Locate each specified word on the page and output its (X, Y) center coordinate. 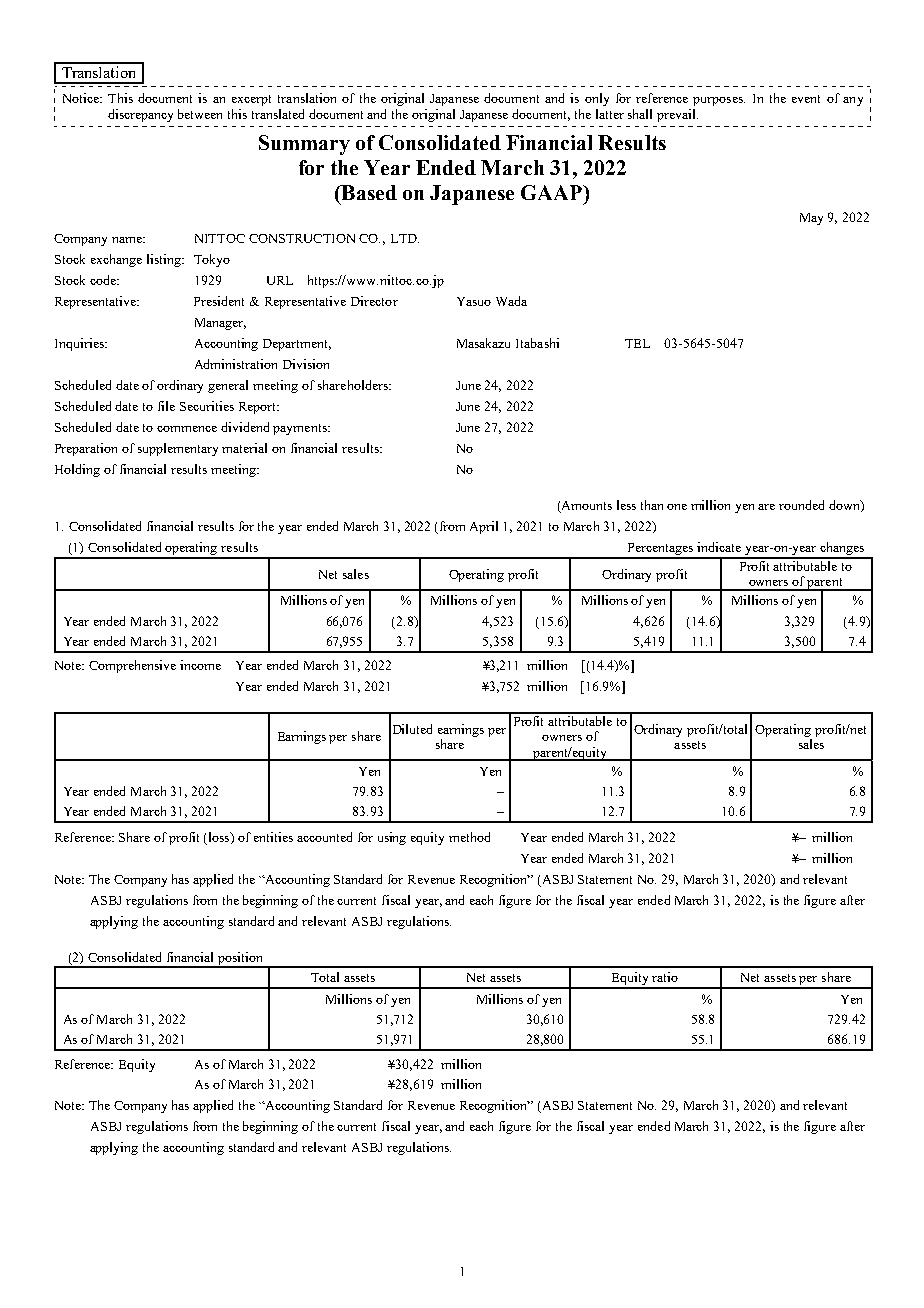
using (392, 838)
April (484, 527)
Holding (77, 470)
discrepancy (140, 115)
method (469, 837)
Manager (220, 324)
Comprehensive (132, 666)
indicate (719, 547)
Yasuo (474, 301)
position (240, 960)
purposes (719, 101)
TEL (637, 343)
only (597, 99)
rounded (801, 505)
